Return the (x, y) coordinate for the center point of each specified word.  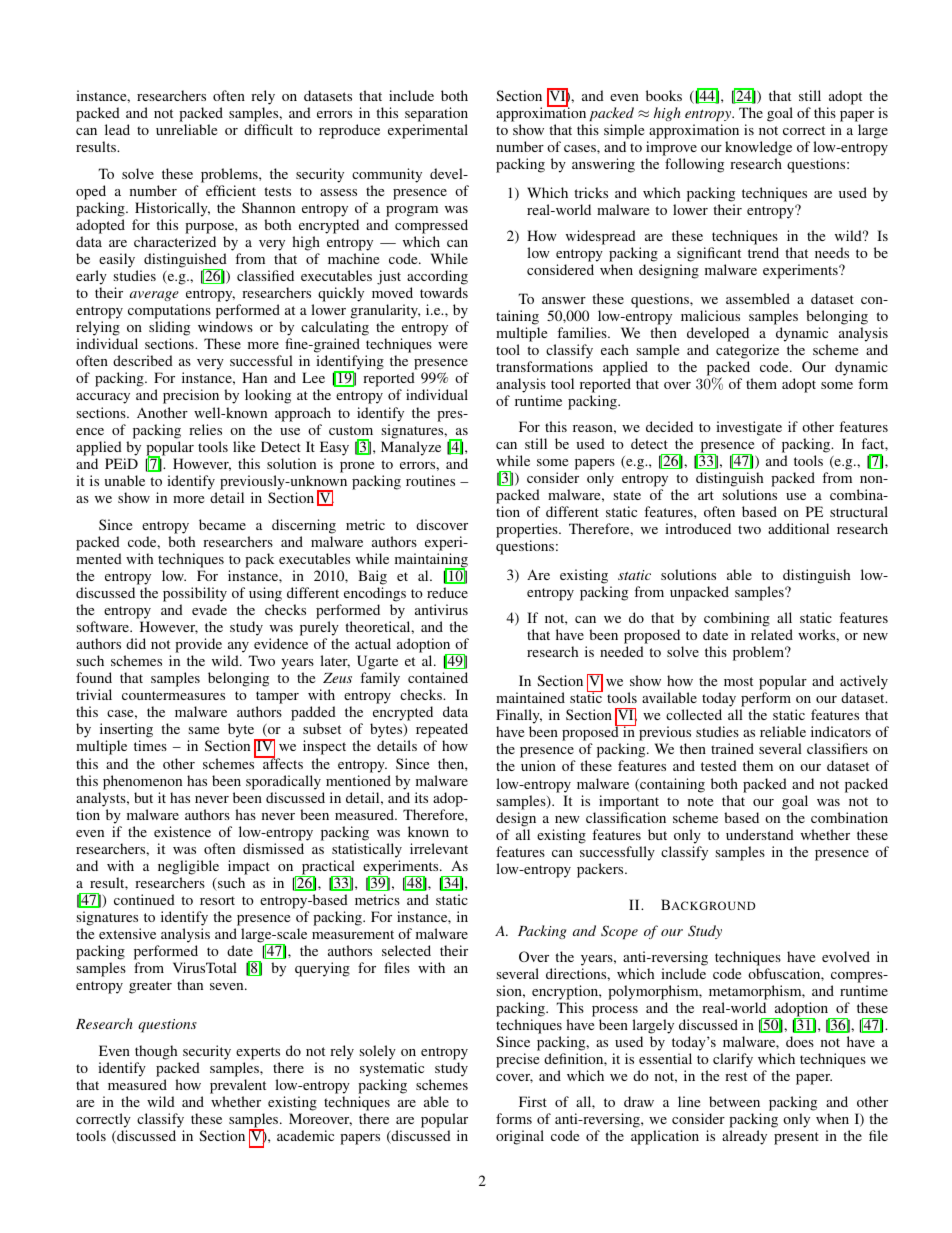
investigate (749, 428)
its (421, 797)
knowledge (758, 148)
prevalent (238, 1086)
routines (430, 480)
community (387, 175)
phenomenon (142, 782)
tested (719, 765)
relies (205, 429)
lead (117, 129)
